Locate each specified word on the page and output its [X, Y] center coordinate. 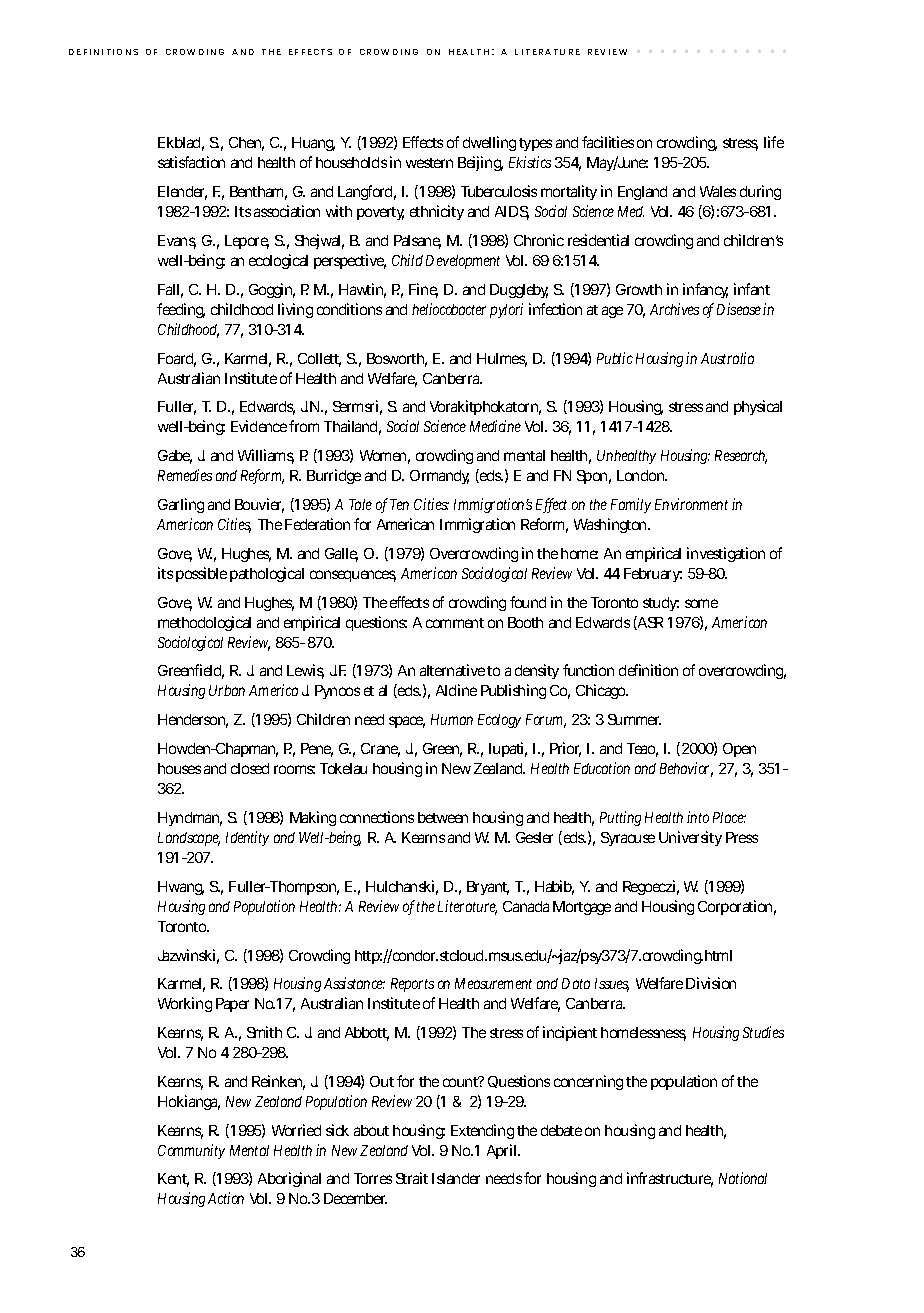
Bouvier [259, 505]
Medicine [495, 426]
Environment [691, 504]
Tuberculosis [499, 191]
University [690, 838]
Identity [247, 838]
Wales [718, 191]
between [443, 817]
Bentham [258, 193]
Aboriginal [289, 1179]
